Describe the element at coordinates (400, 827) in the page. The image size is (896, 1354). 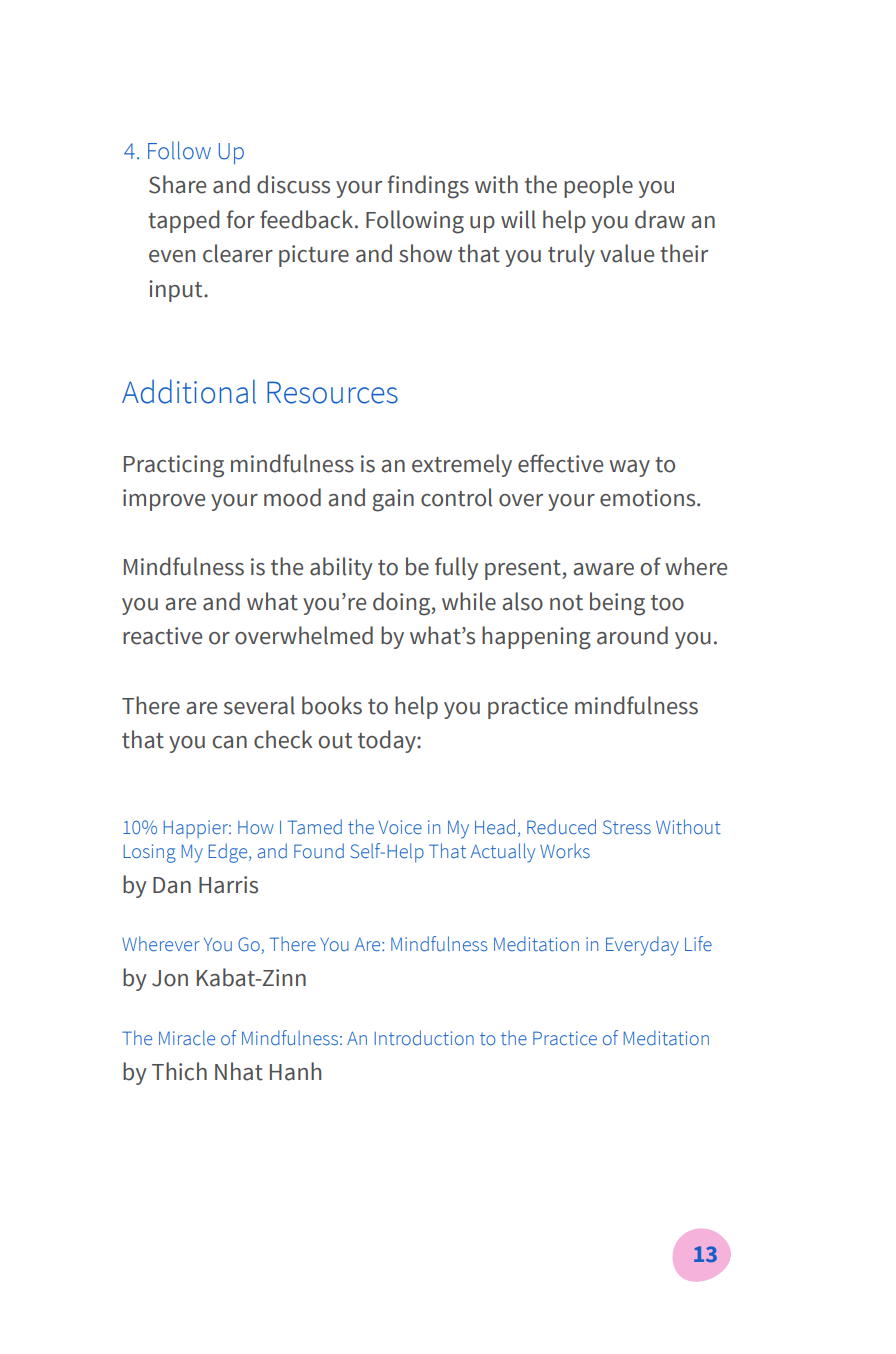
I see `Voice` at that location.
